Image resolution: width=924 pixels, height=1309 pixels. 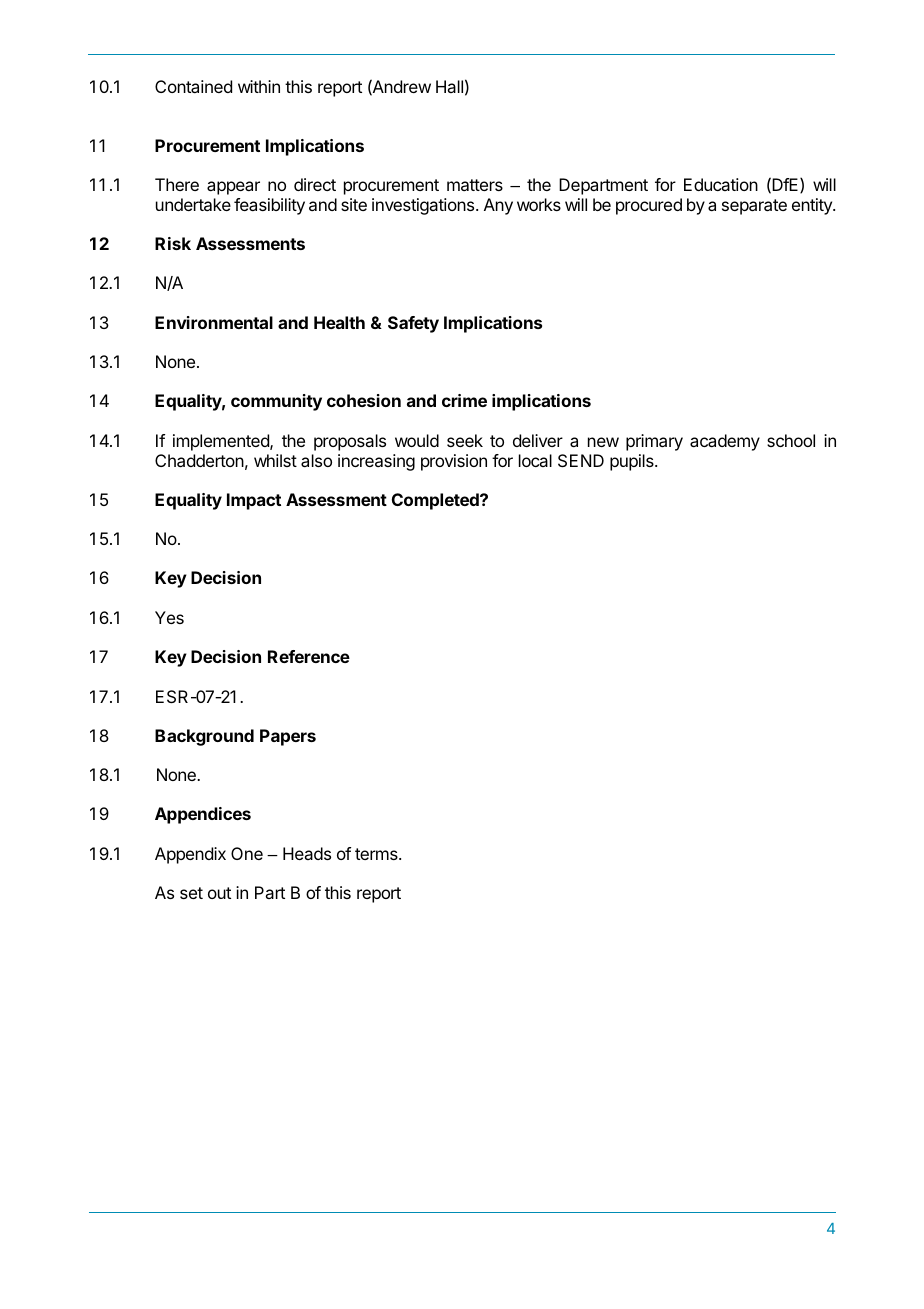 What do you see at coordinates (633, 462) in the screenshot?
I see `pupils` at bounding box center [633, 462].
